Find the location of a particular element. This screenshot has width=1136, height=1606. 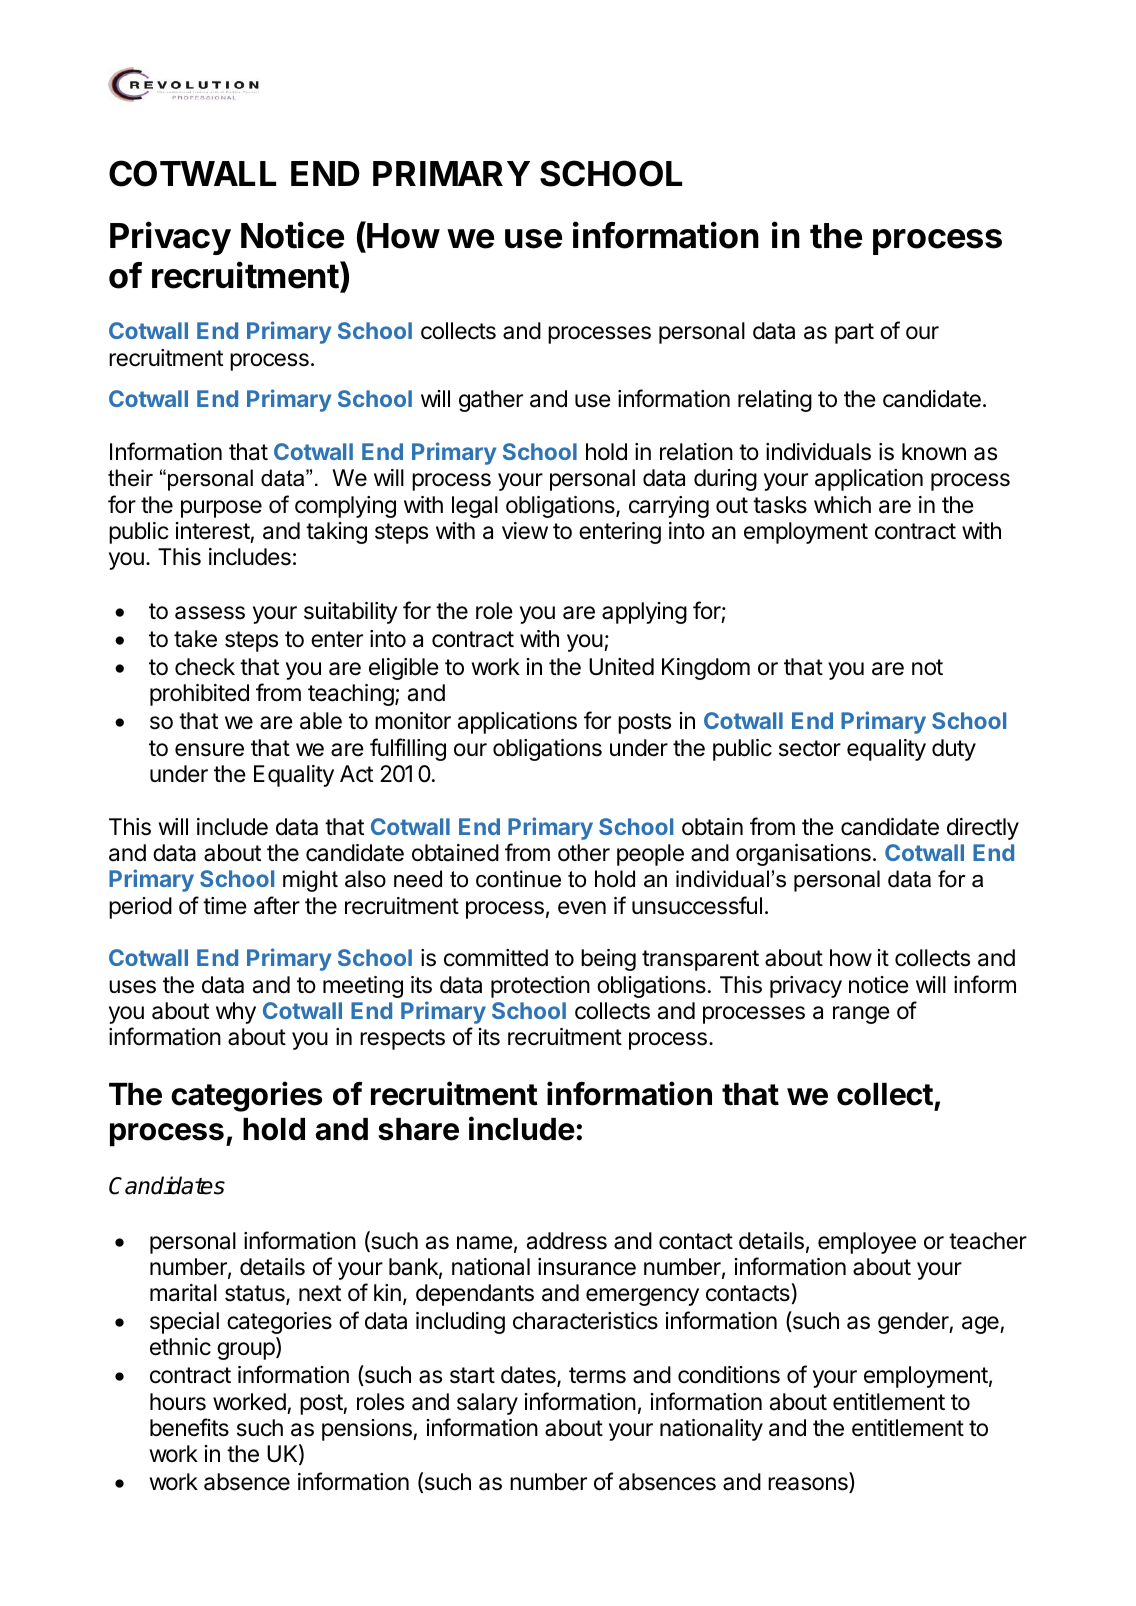

United is located at coordinates (621, 667).
